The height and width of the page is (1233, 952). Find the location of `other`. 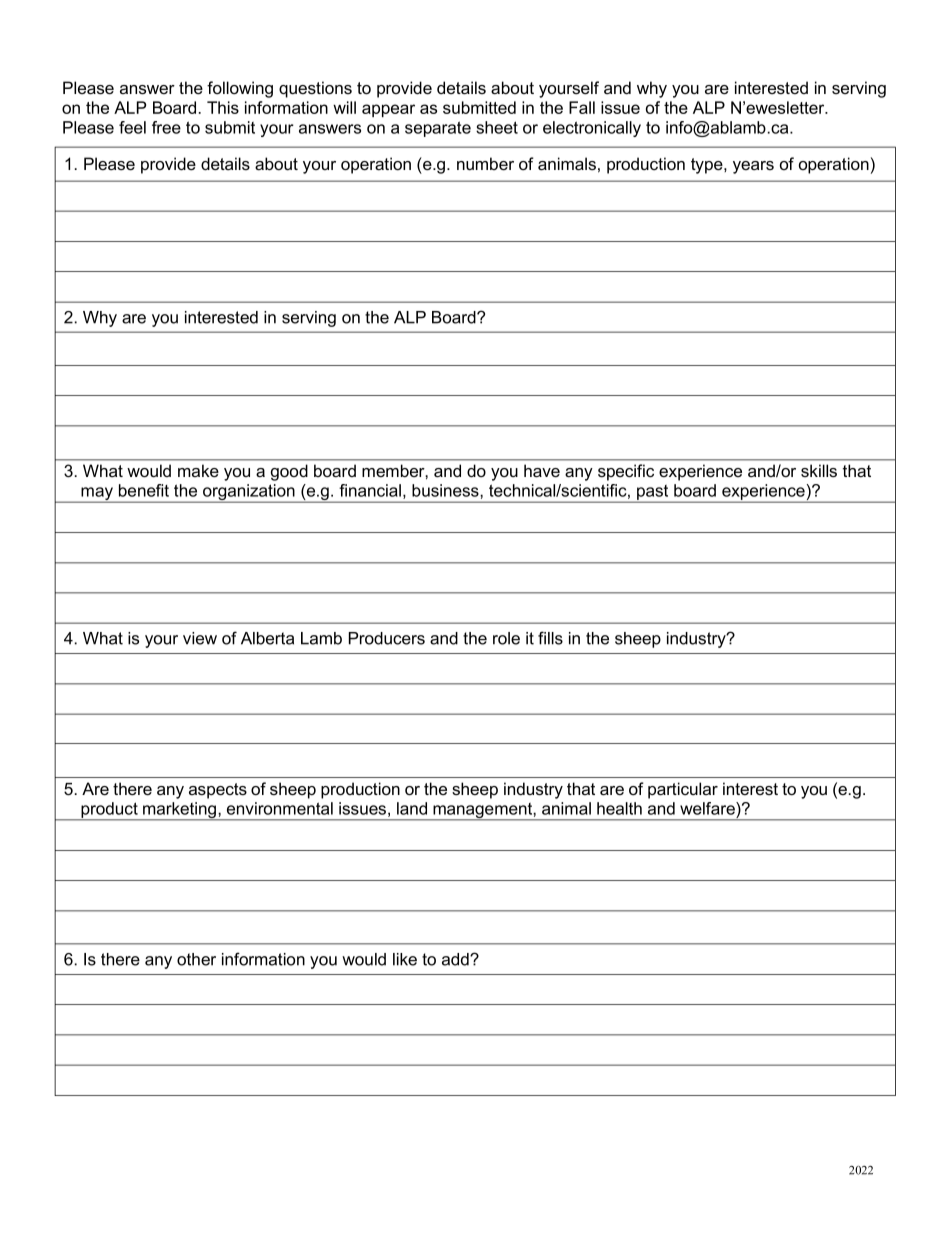

other is located at coordinates (196, 959).
